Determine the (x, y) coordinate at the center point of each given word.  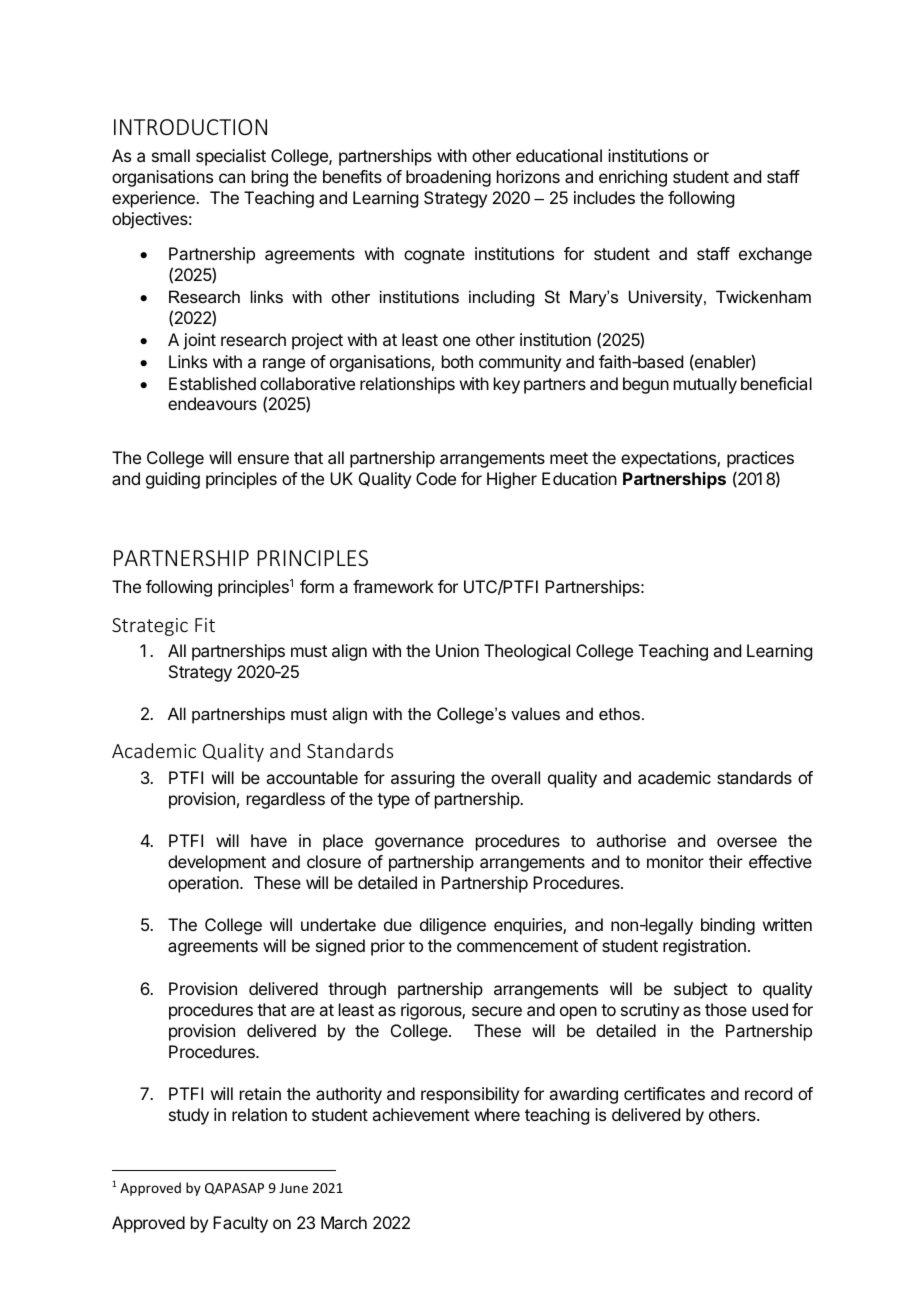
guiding (173, 480)
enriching (633, 178)
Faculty (240, 1224)
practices (760, 459)
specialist (231, 157)
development (217, 863)
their (726, 861)
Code (436, 478)
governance (419, 844)
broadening (448, 178)
